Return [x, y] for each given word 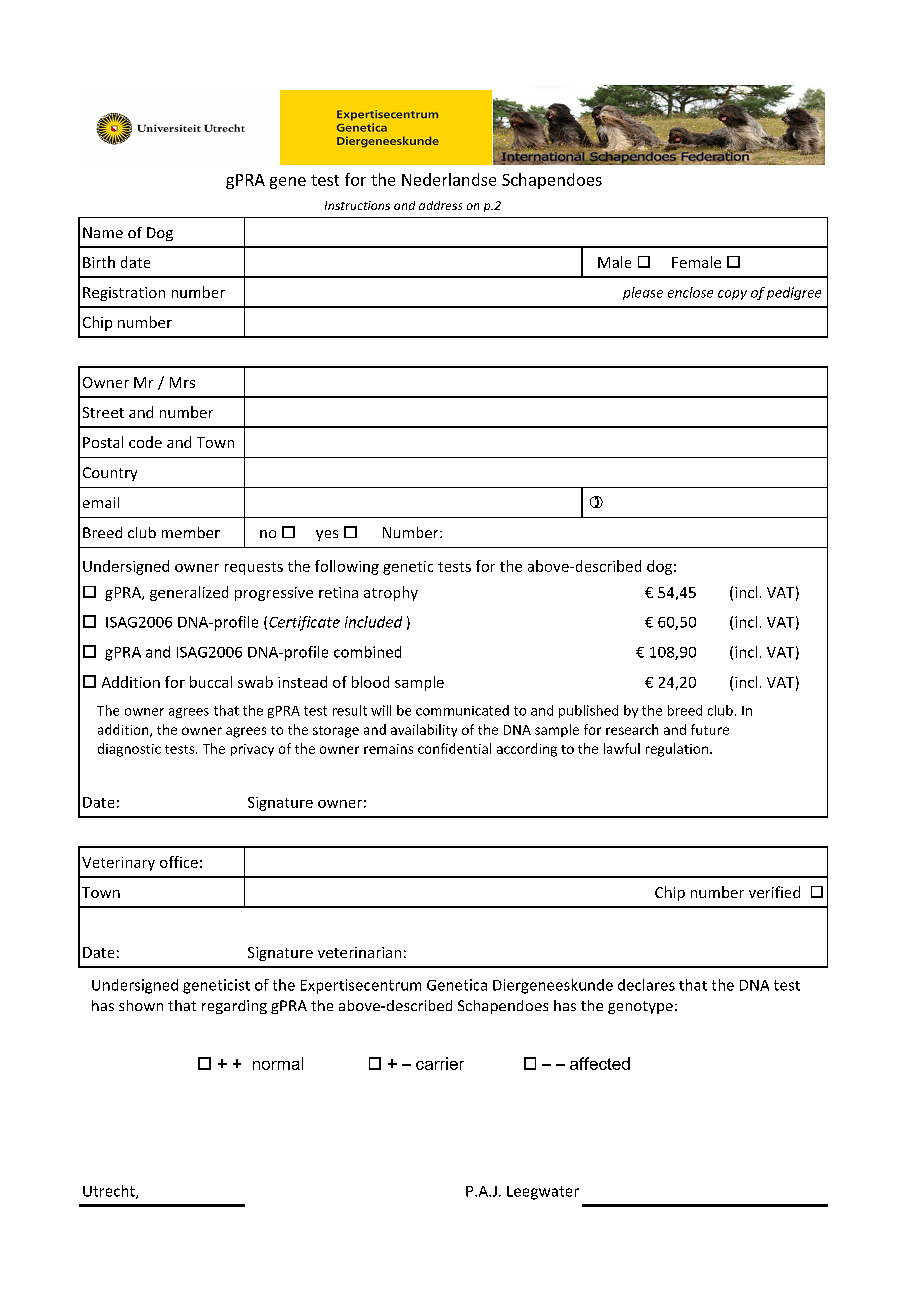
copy [732, 295]
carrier [440, 1063]
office [179, 862]
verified [774, 892]
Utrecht [110, 1192]
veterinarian [359, 952]
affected [600, 1063]
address [440, 205]
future [710, 729]
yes [327, 535]
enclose [690, 292]
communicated [462, 710]
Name [103, 232]
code [145, 442]
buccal [211, 682]
